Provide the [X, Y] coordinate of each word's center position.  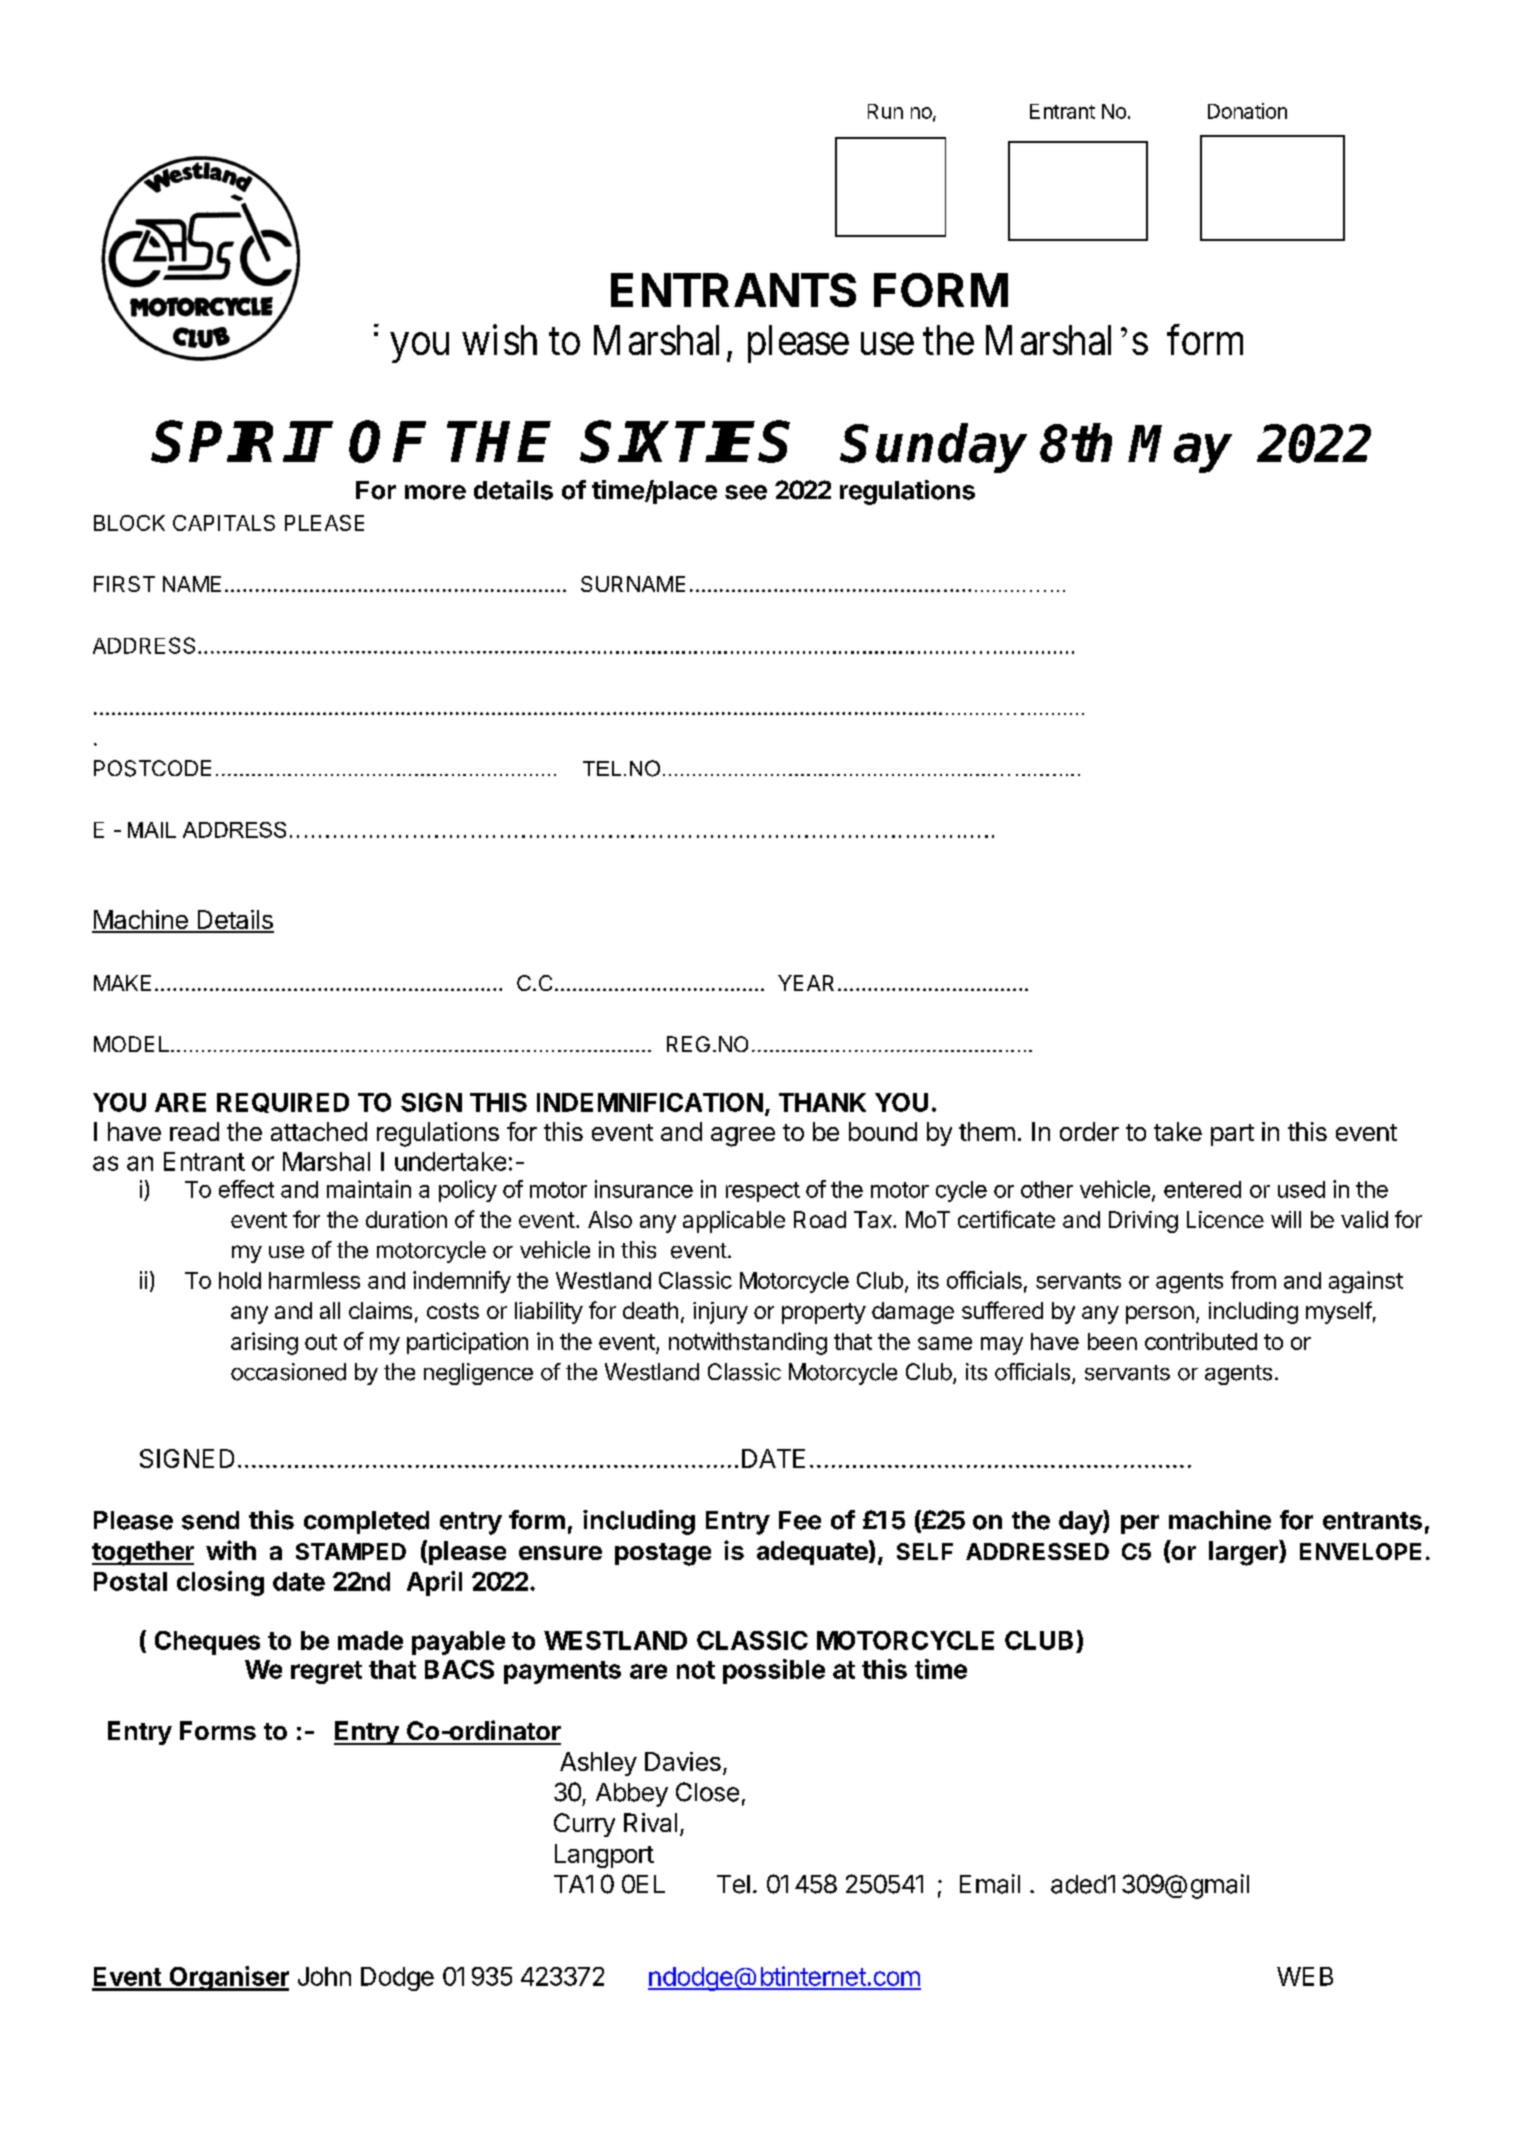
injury [720, 1313]
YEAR [806, 983]
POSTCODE [152, 768]
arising [264, 1343]
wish [499, 339]
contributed [1201, 1341]
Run [885, 111]
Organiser [228, 1978]
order [1089, 1131]
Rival [650, 1822]
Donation [1247, 111]
